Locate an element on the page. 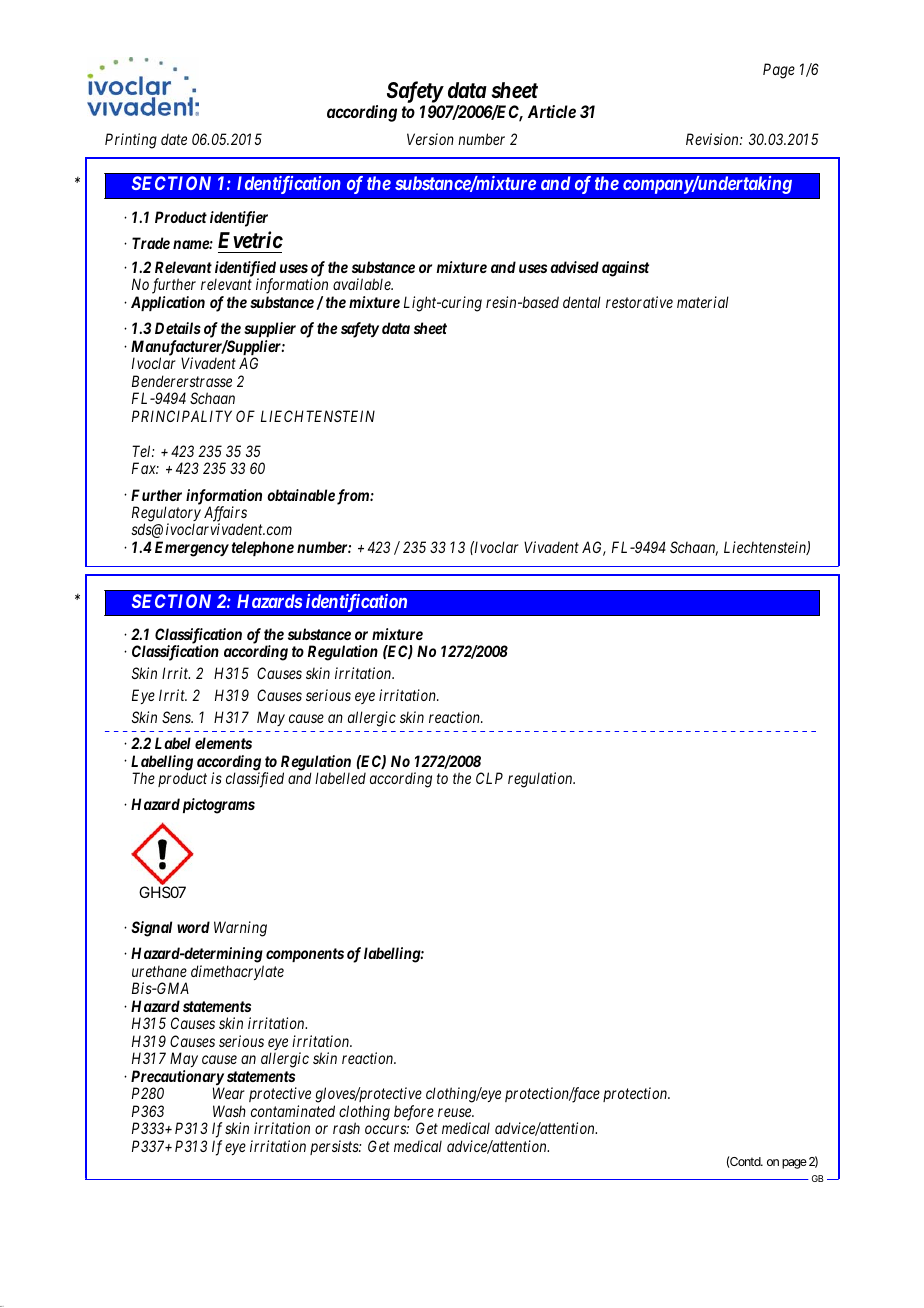  Revision is located at coordinates (713, 139).
